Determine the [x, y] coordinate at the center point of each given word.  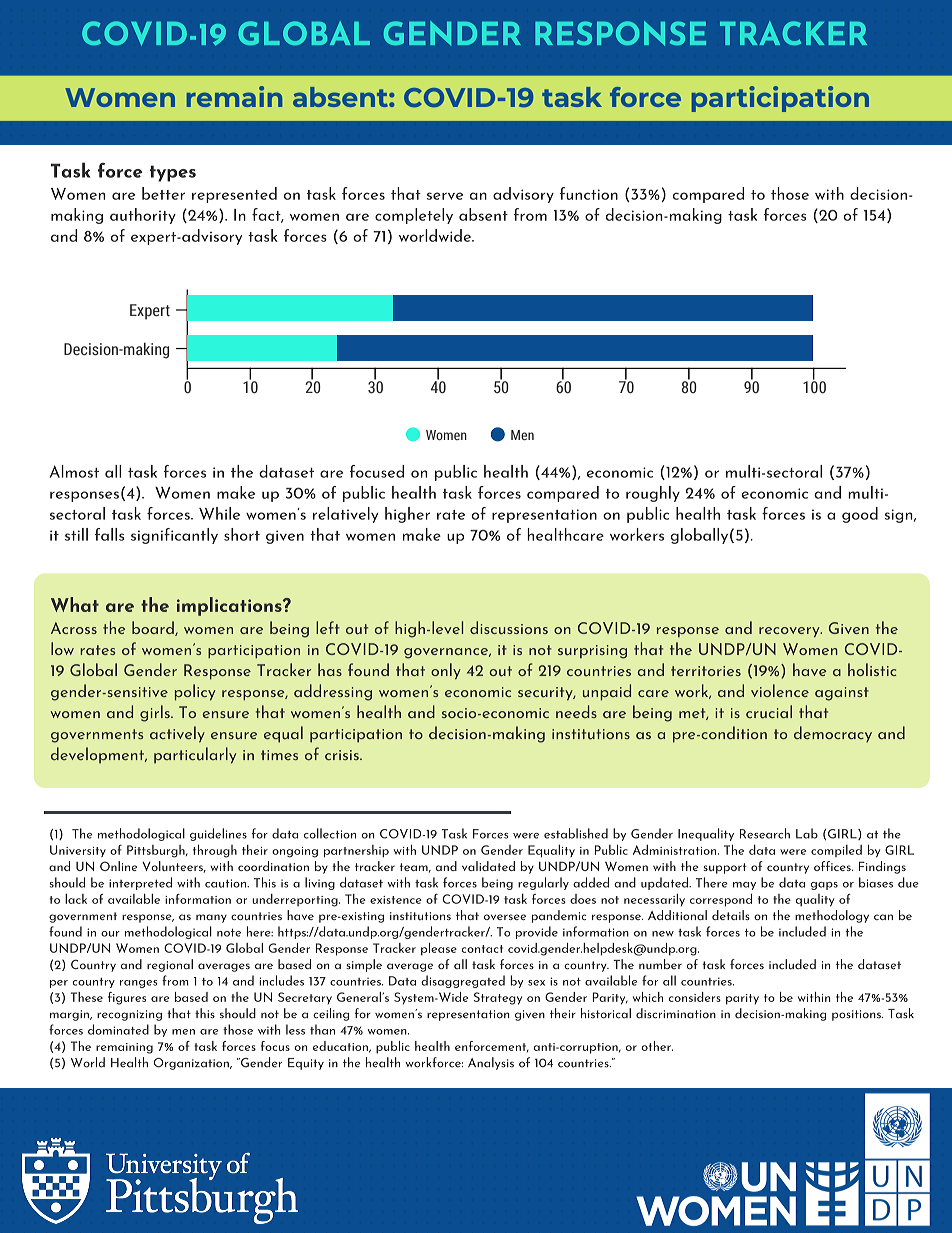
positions [857, 1015]
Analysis [491, 1063]
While [219, 513]
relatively [345, 515]
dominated [118, 1029]
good [860, 515]
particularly [195, 755]
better [163, 193]
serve [445, 196]
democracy [833, 734]
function [589, 193]
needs [576, 711]
